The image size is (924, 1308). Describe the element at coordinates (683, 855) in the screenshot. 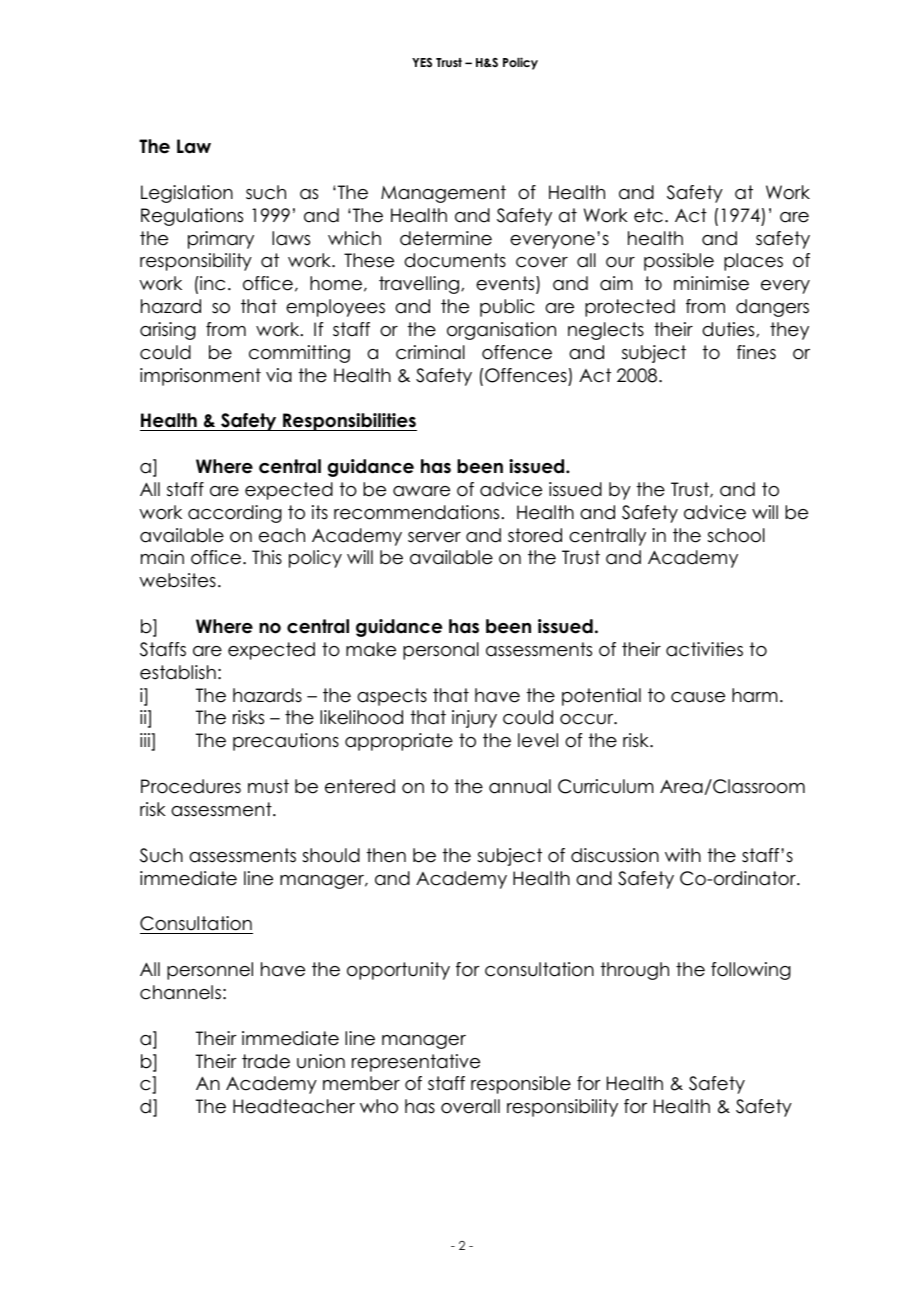

I see `with` at that location.
